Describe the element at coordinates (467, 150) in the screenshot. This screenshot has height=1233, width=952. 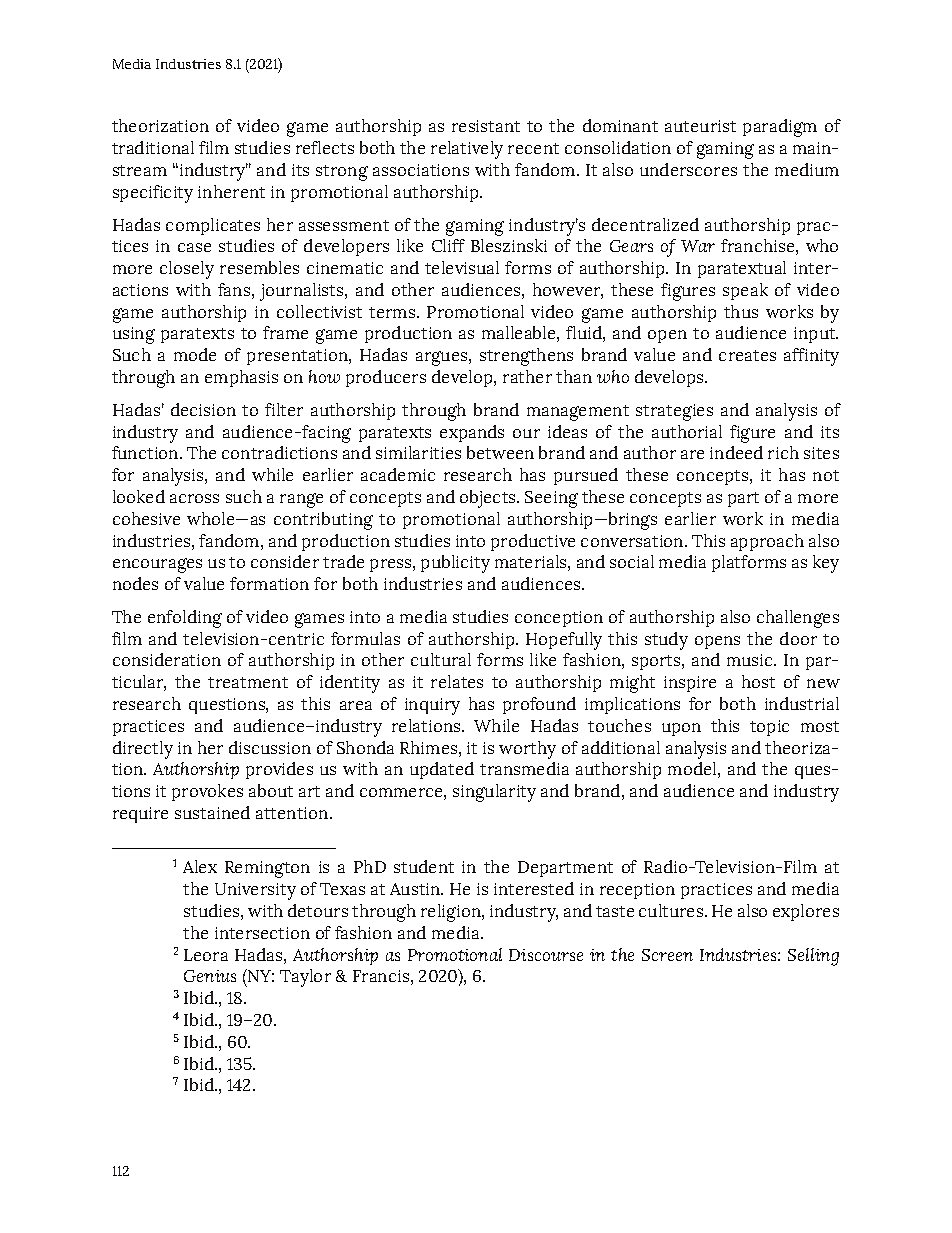
I see `relatively` at that location.
